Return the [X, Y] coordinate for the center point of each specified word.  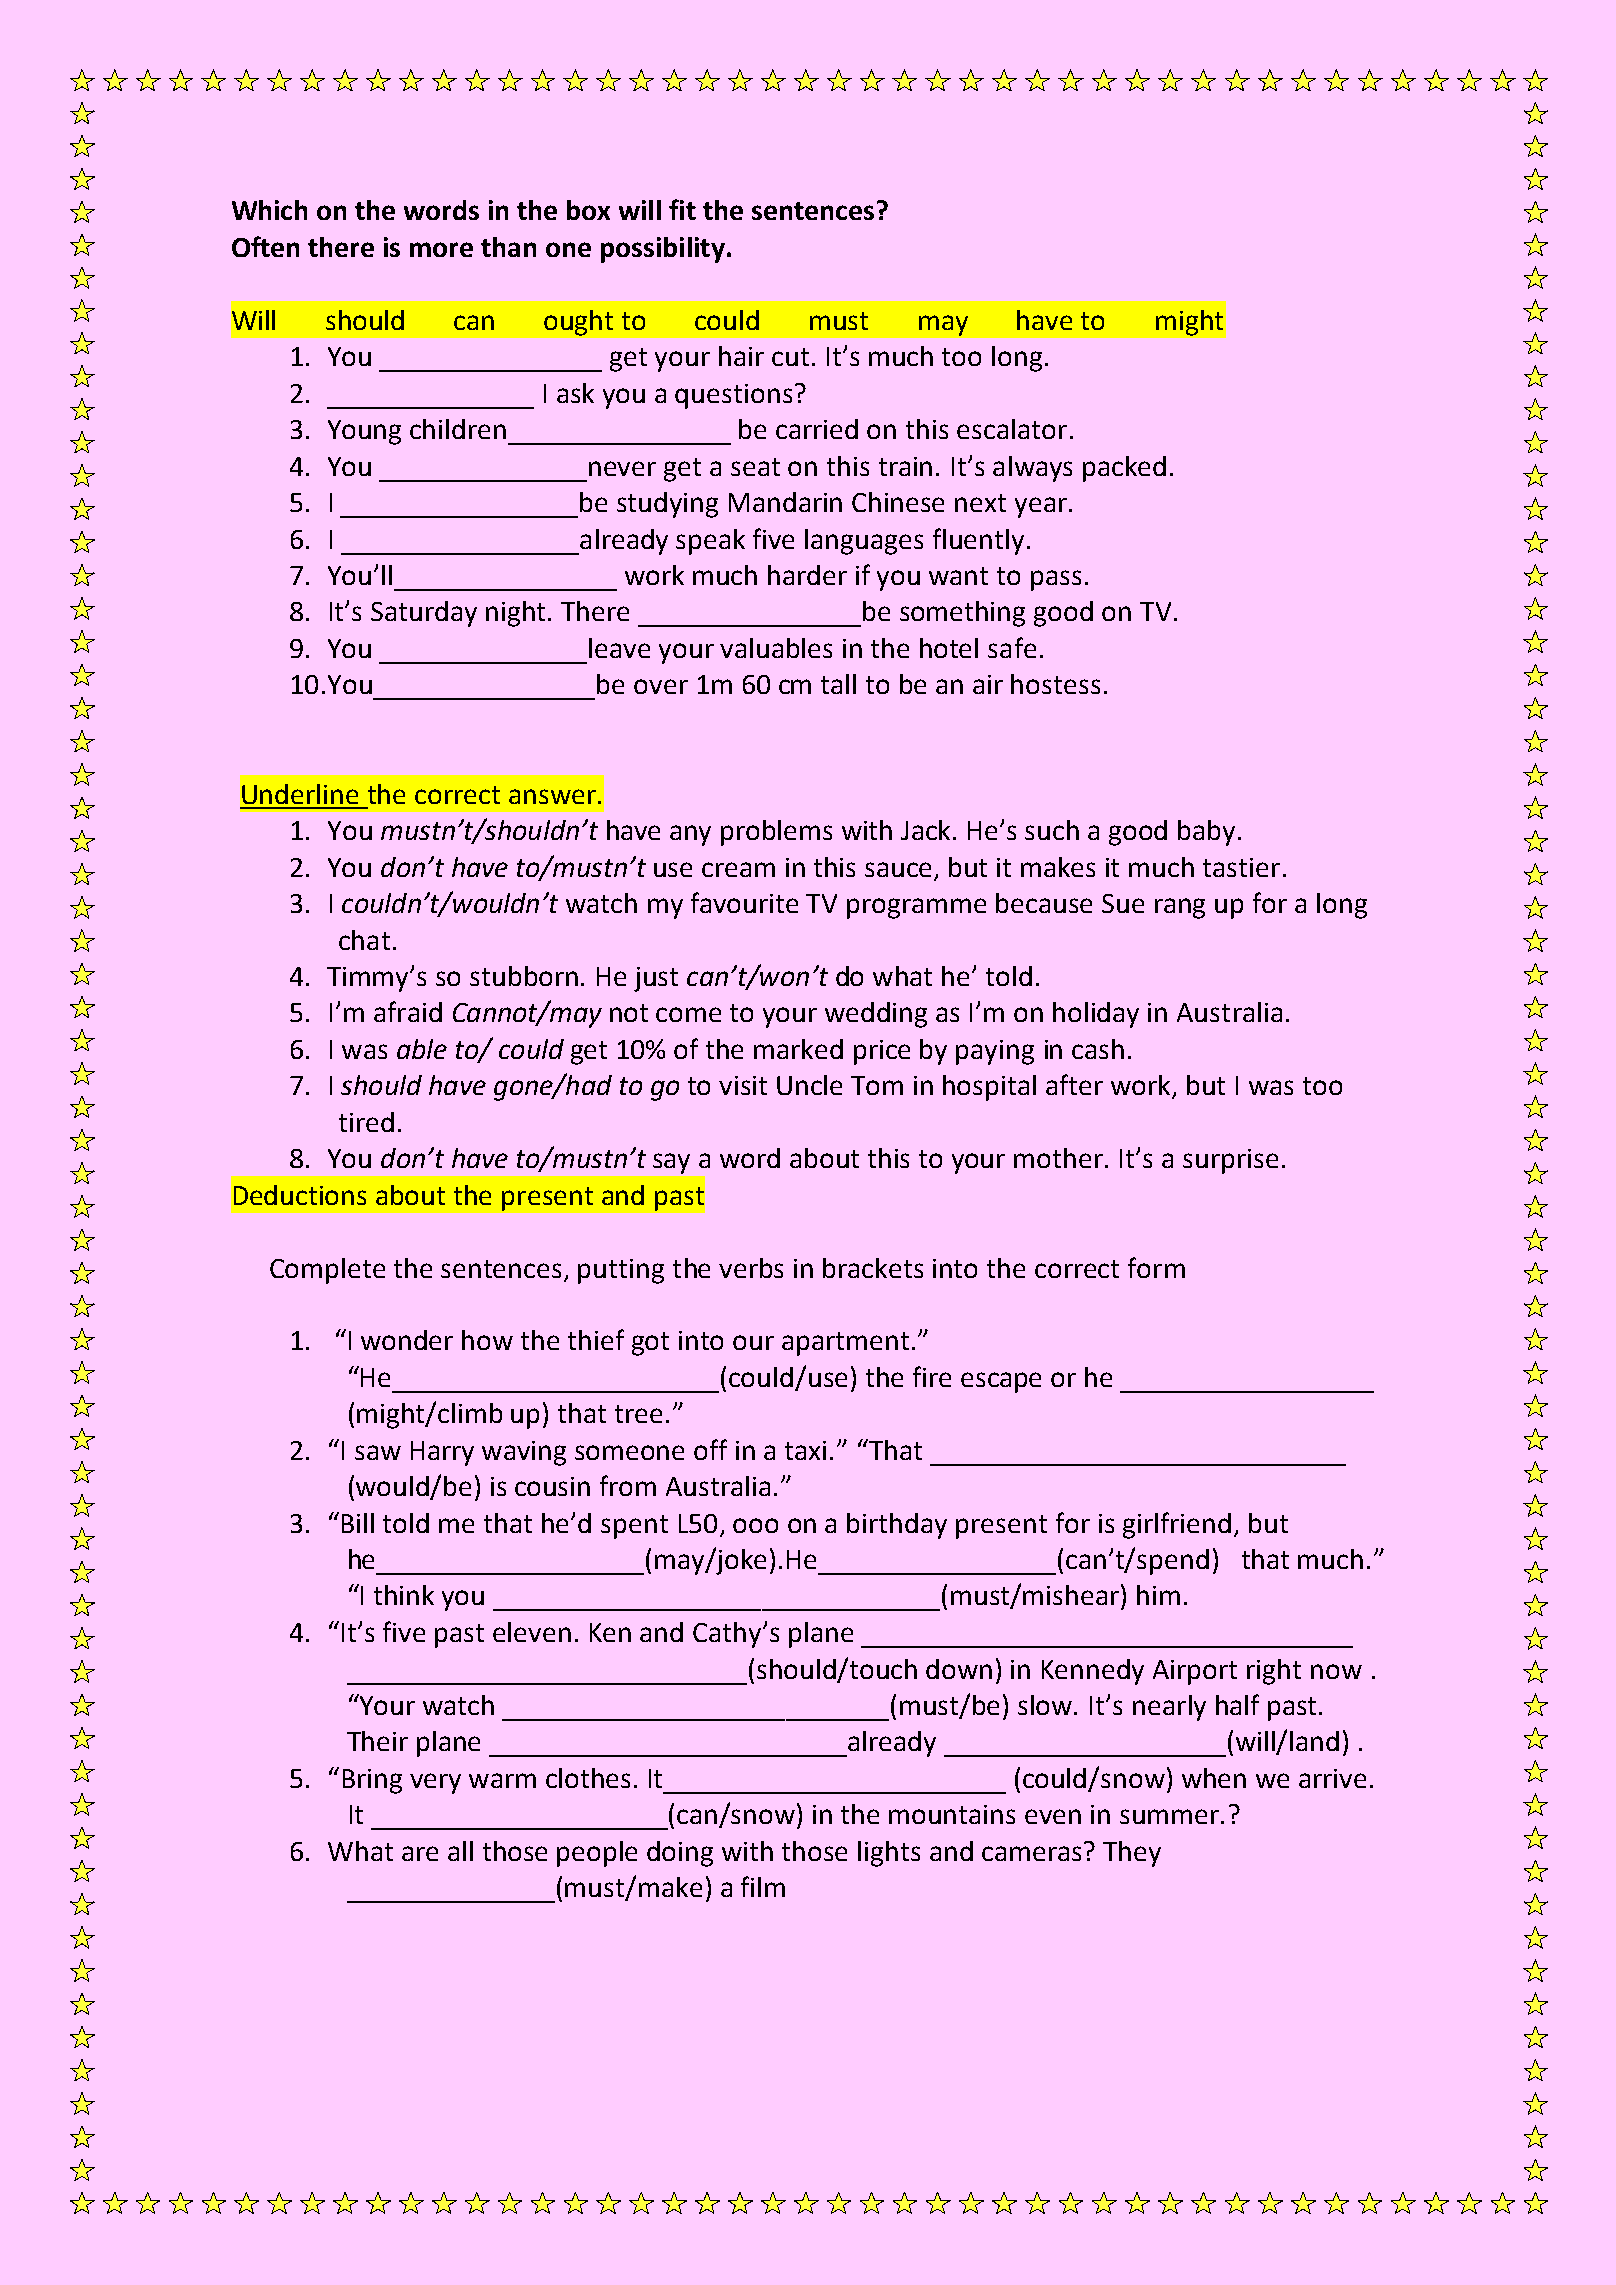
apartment [845, 1344]
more [441, 249]
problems [776, 833]
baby [1206, 833]
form [1156, 1267]
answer [552, 796]
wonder [407, 1340]
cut [790, 357]
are [420, 1853]
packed [1124, 469]
